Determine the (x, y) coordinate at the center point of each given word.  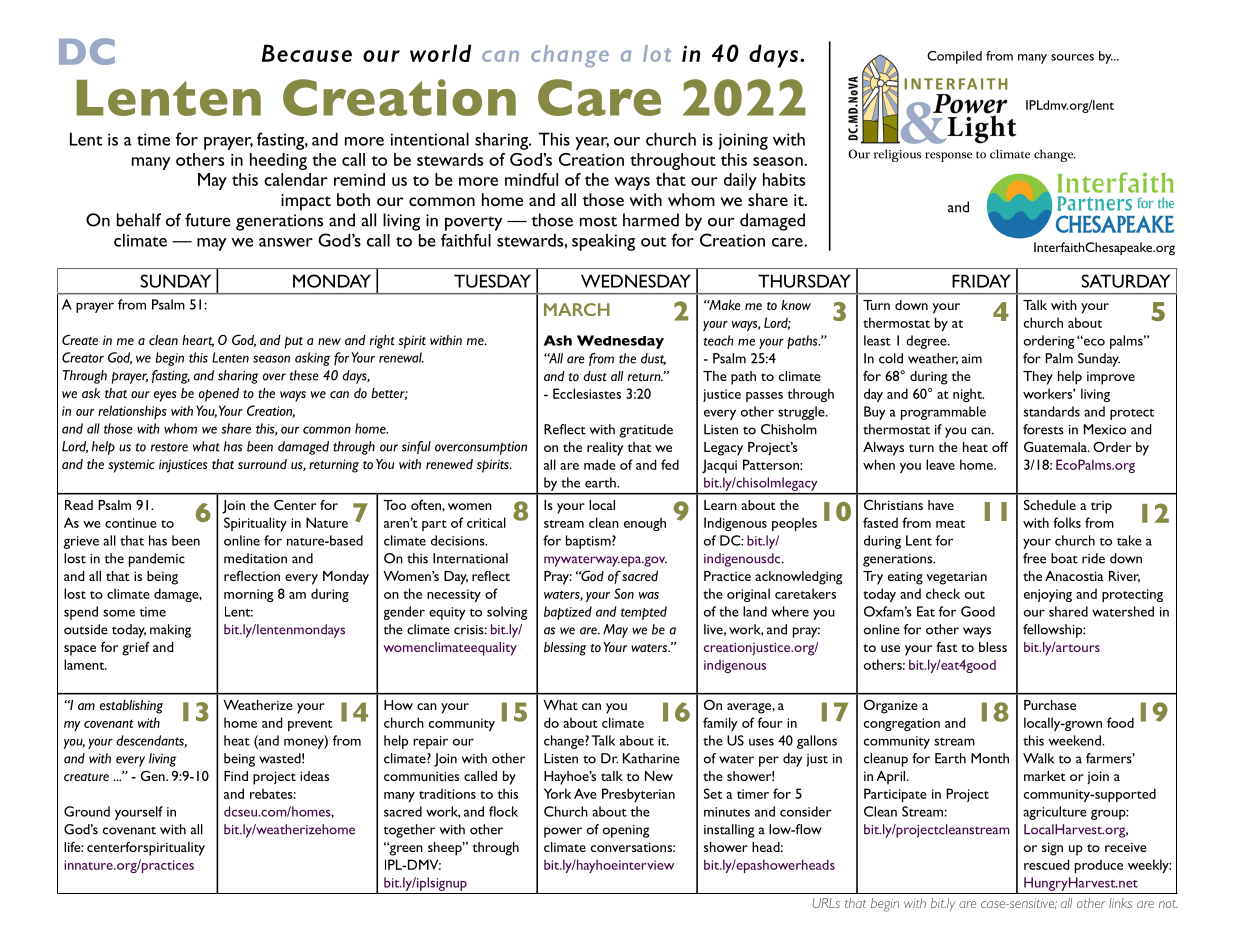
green (405, 849)
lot (657, 53)
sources (1072, 57)
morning (249, 595)
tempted (644, 613)
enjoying (1048, 595)
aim (972, 359)
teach (718, 340)
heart (198, 341)
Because (307, 53)
